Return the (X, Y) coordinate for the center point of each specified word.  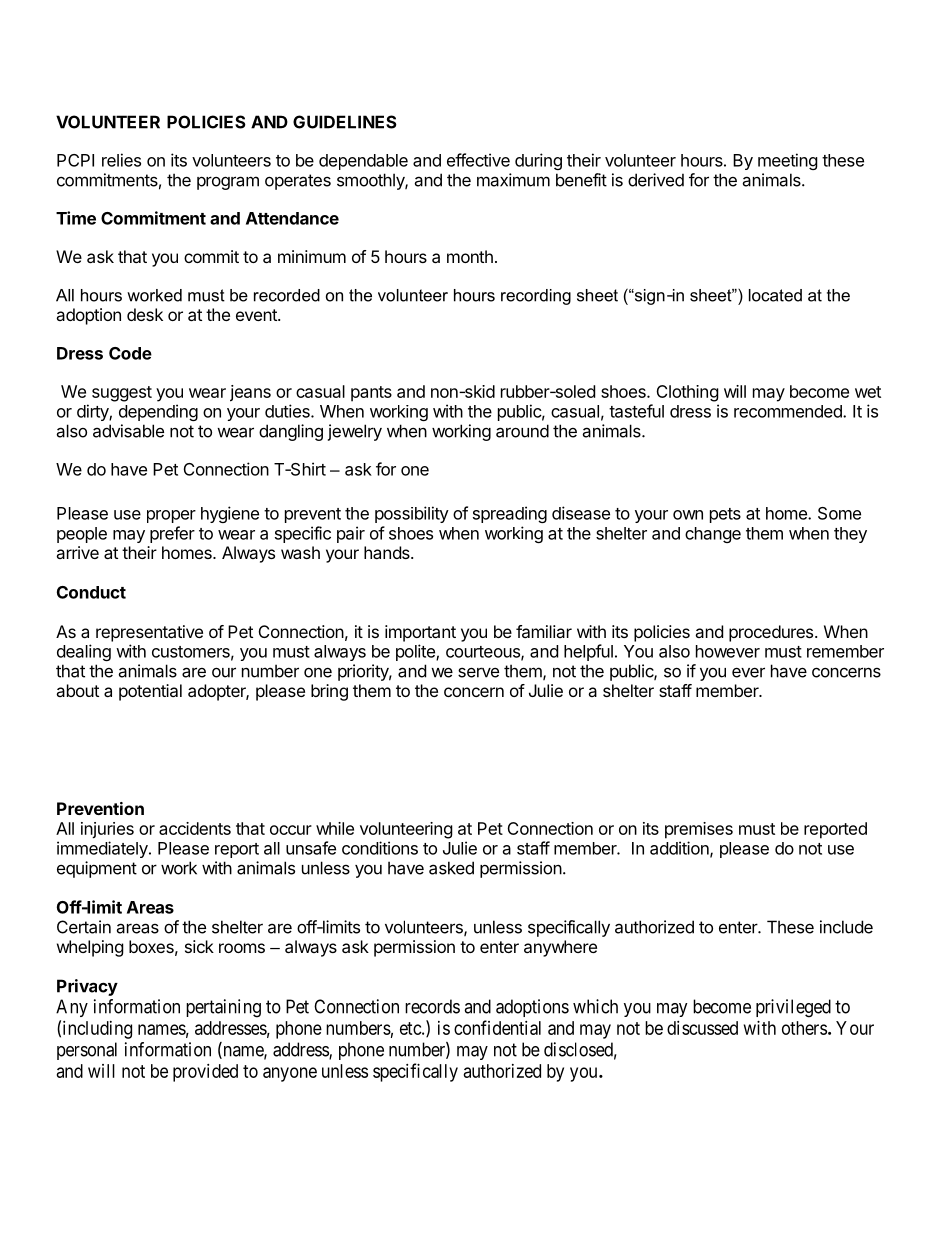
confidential (497, 1027)
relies (121, 160)
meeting (788, 161)
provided (205, 1073)
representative (149, 633)
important (420, 633)
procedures (772, 633)
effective (478, 160)
